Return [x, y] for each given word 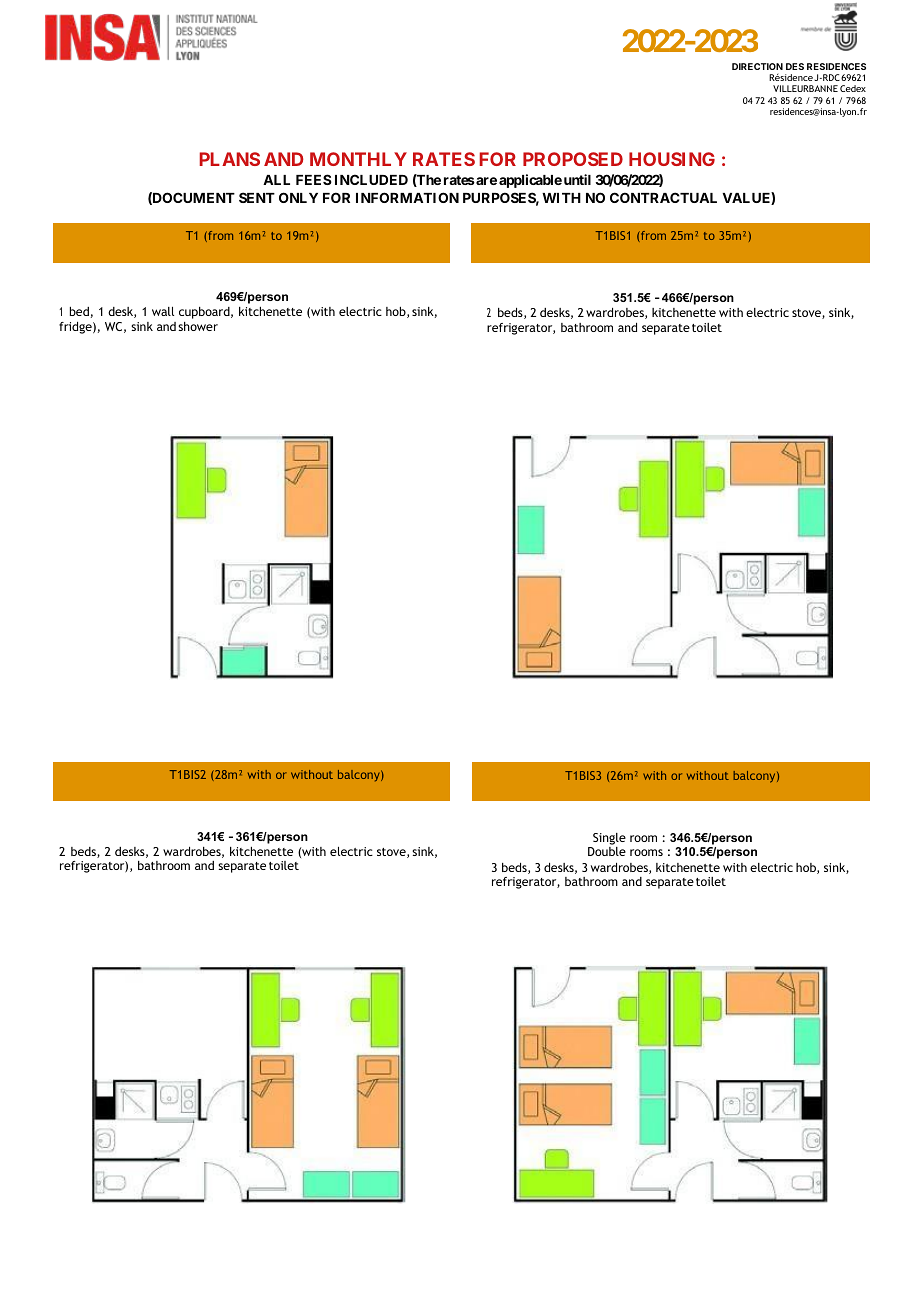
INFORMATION [407, 197]
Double [607, 851]
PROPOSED [573, 159]
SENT [257, 197]
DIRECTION [757, 66]
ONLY [298, 197]
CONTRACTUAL [663, 197]
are [485, 181]
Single [609, 839]
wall [163, 311]
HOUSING [672, 159]
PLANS [230, 159]
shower [198, 326]
